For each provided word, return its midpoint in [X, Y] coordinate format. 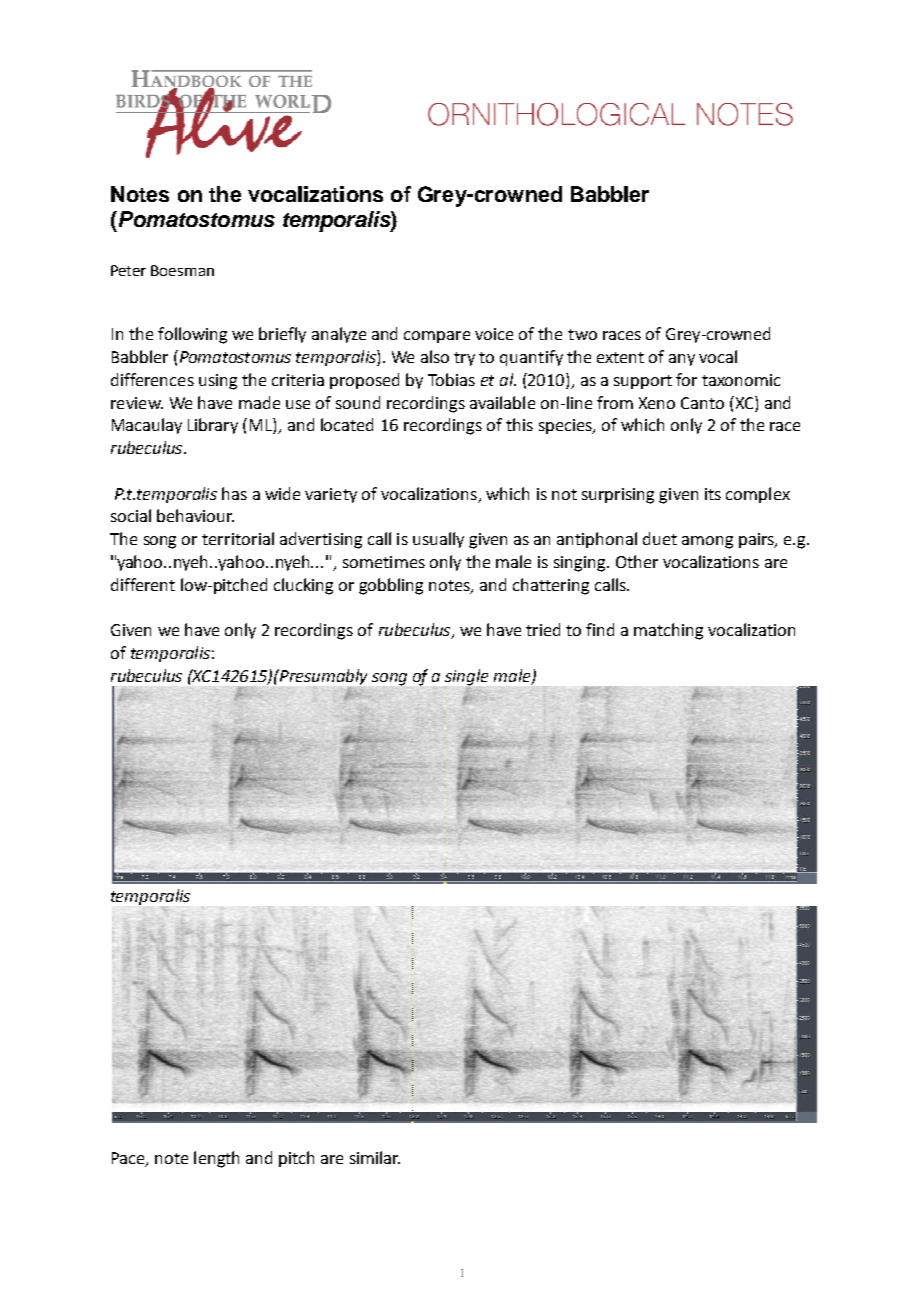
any [682, 360]
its [713, 494]
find [600, 629]
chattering [551, 586]
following [192, 335]
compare [437, 337]
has [234, 493]
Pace [129, 1159]
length [216, 1159]
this [519, 424]
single [466, 678]
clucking [303, 586]
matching [668, 631]
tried [543, 629]
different [143, 584]
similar [375, 1157]
